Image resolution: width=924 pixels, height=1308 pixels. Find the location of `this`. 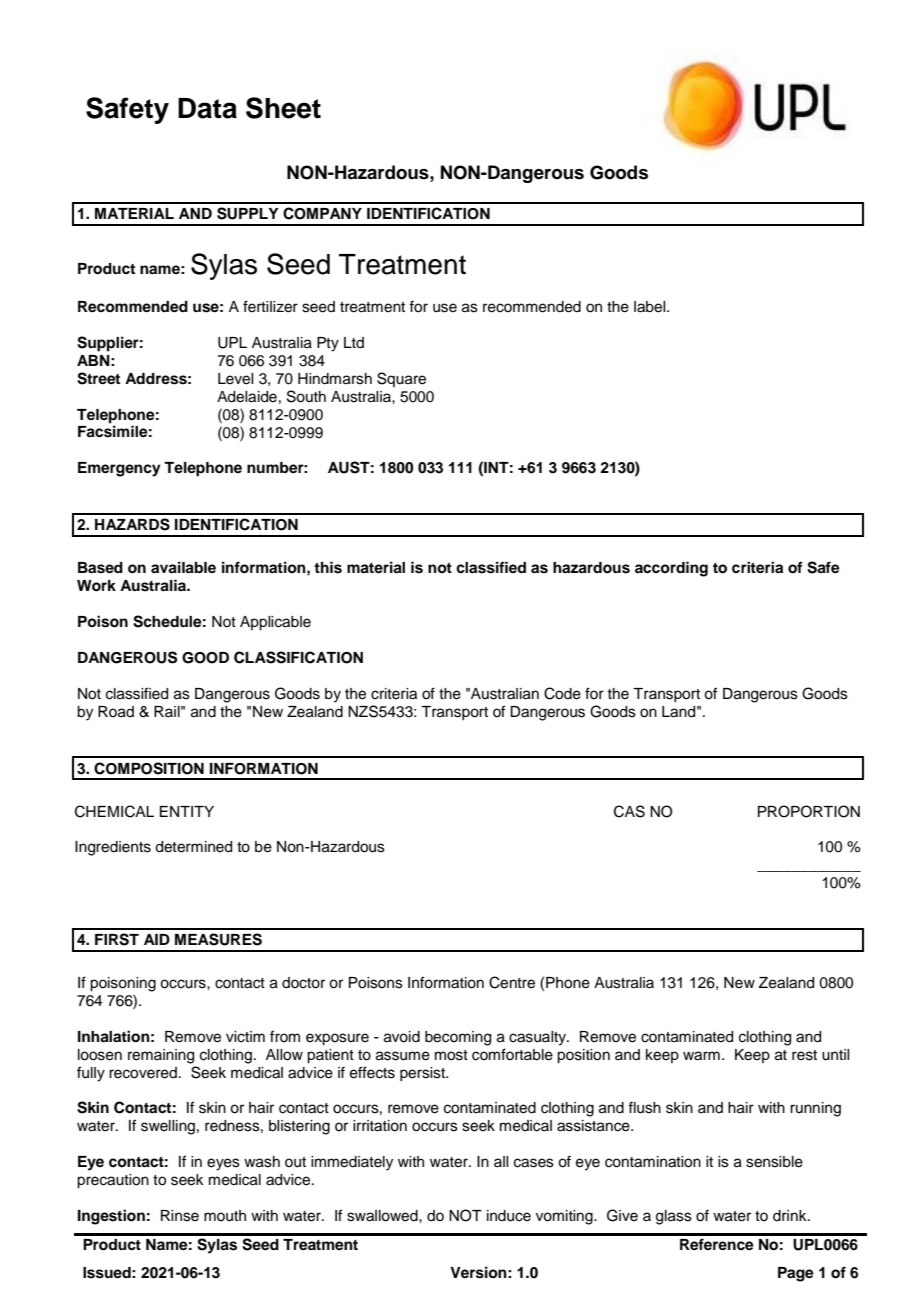

this is located at coordinates (328, 567).
